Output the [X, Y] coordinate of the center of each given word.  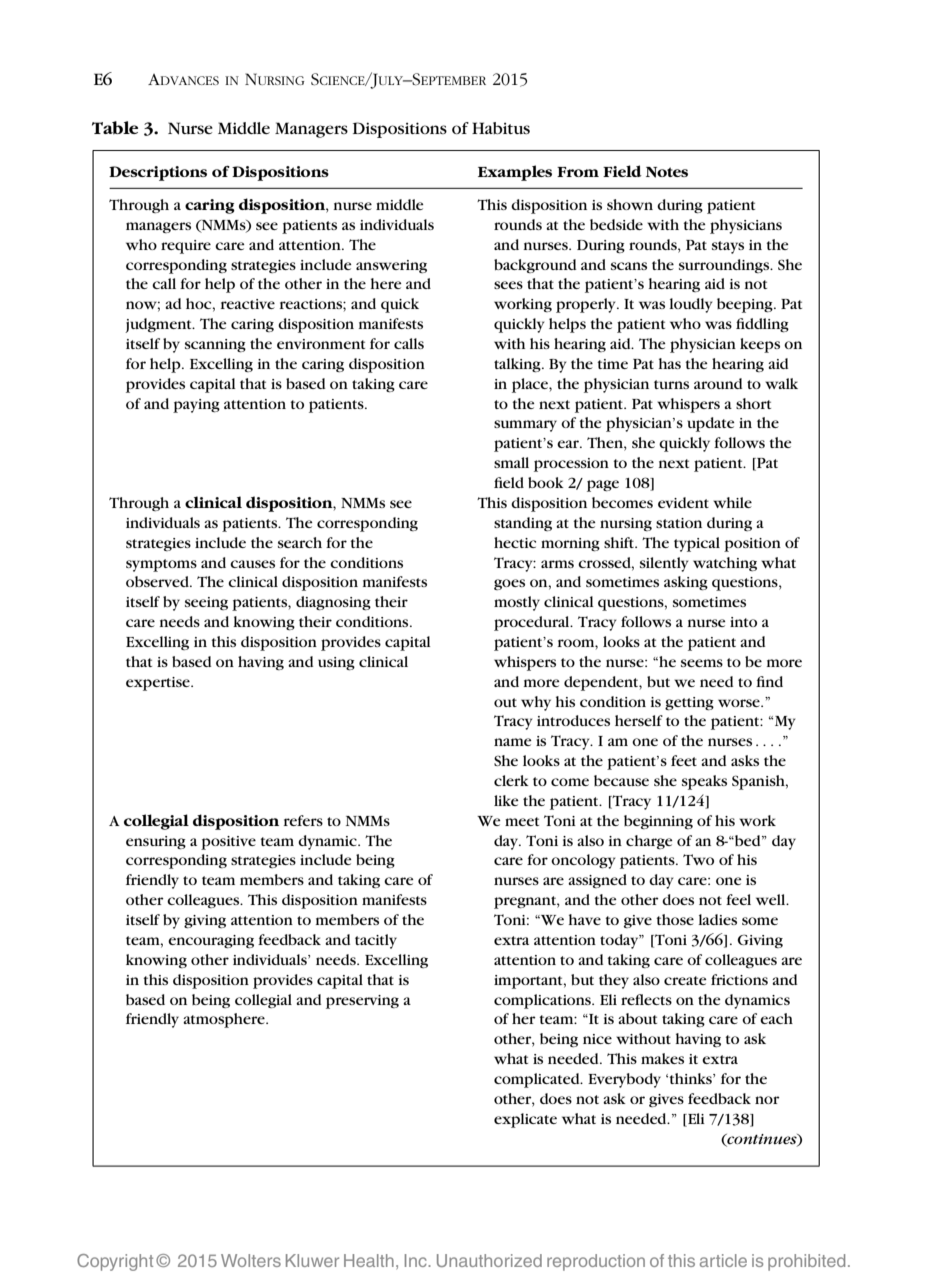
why [536, 703]
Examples [515, 173]
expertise [159, 684]
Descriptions [158, 173]
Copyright [115, 1262]
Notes [667, 172]
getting [689, 704]
